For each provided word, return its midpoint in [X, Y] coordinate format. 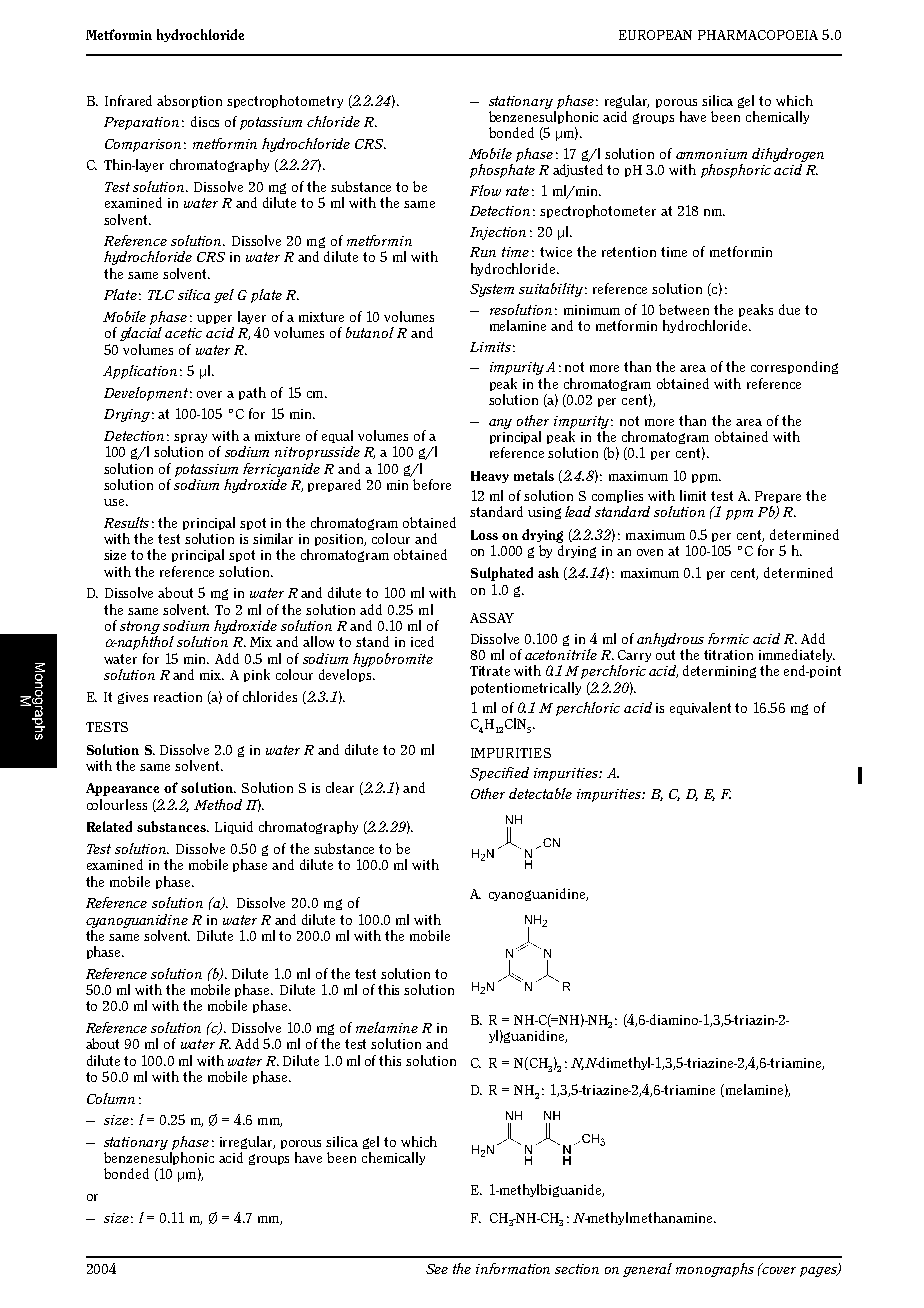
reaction [178, 697]
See [437, 1269]
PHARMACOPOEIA [758, 35]
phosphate [502, 171]
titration [728, 655]
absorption [189, 101]
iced [422, 641]
